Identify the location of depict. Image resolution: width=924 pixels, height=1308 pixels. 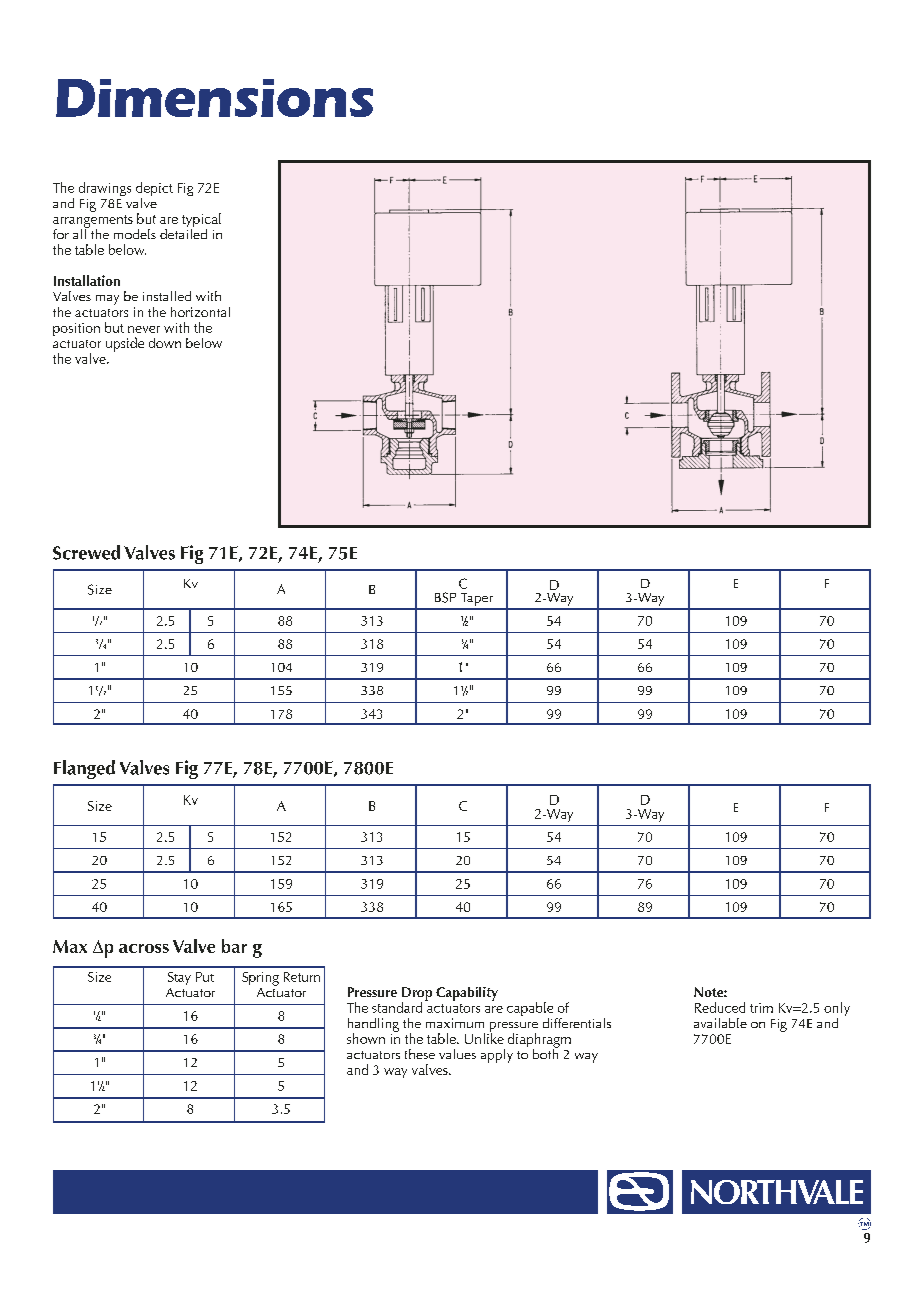
(154, 190).
